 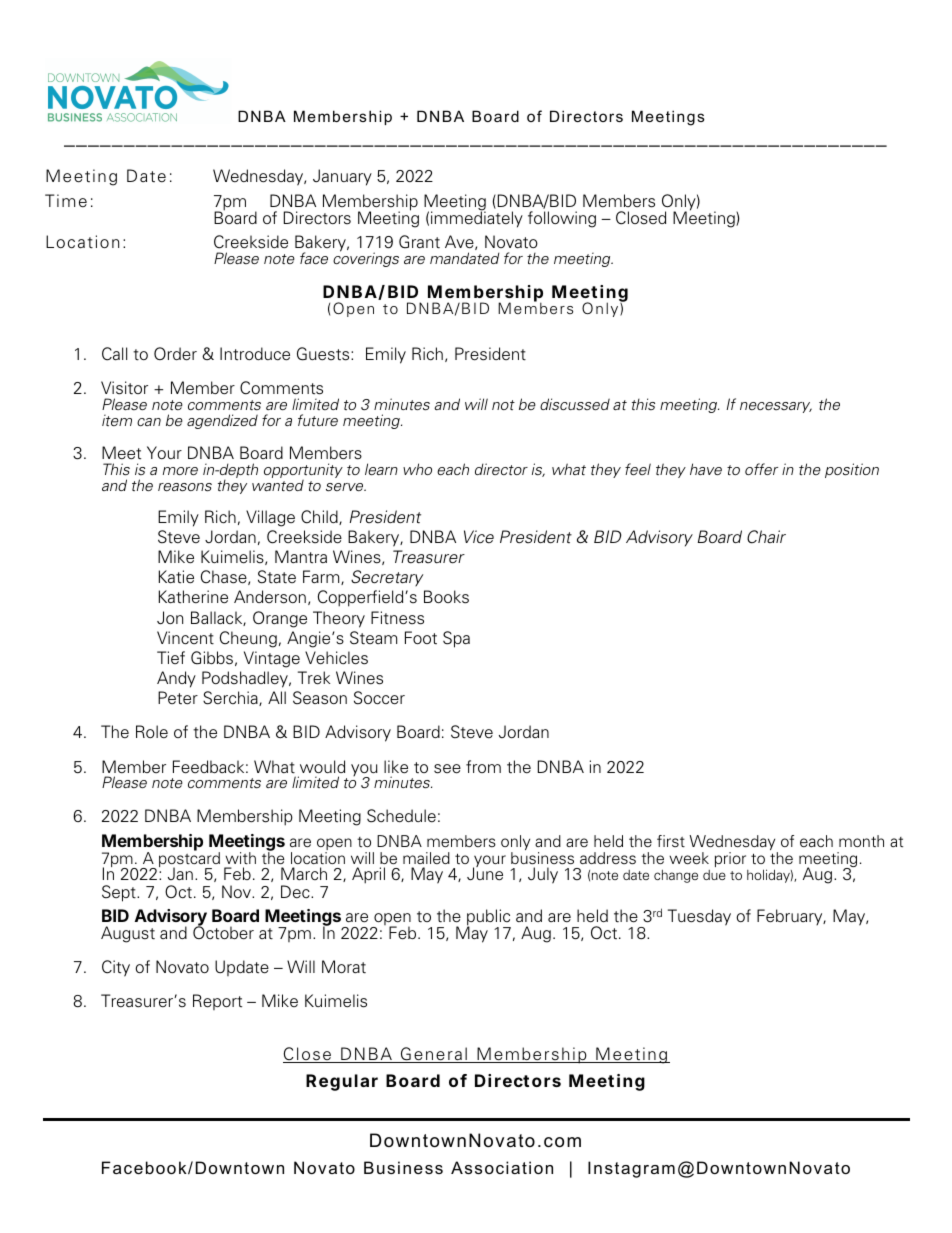 I want to click on Andy, so click(x=176, y=679).
